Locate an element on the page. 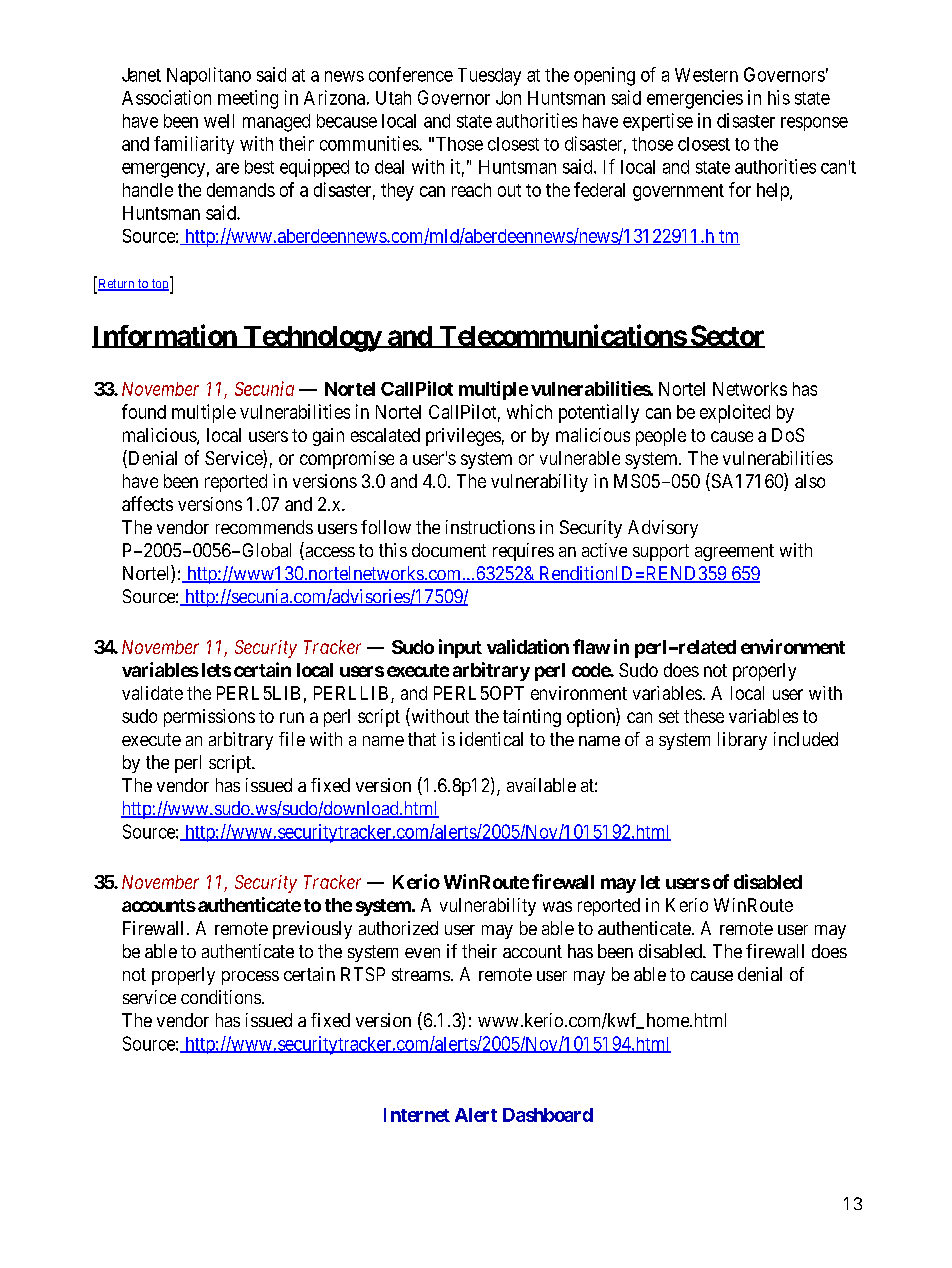 This image has height=1268, width=952. Jon is located at coordinates (508, 98).
